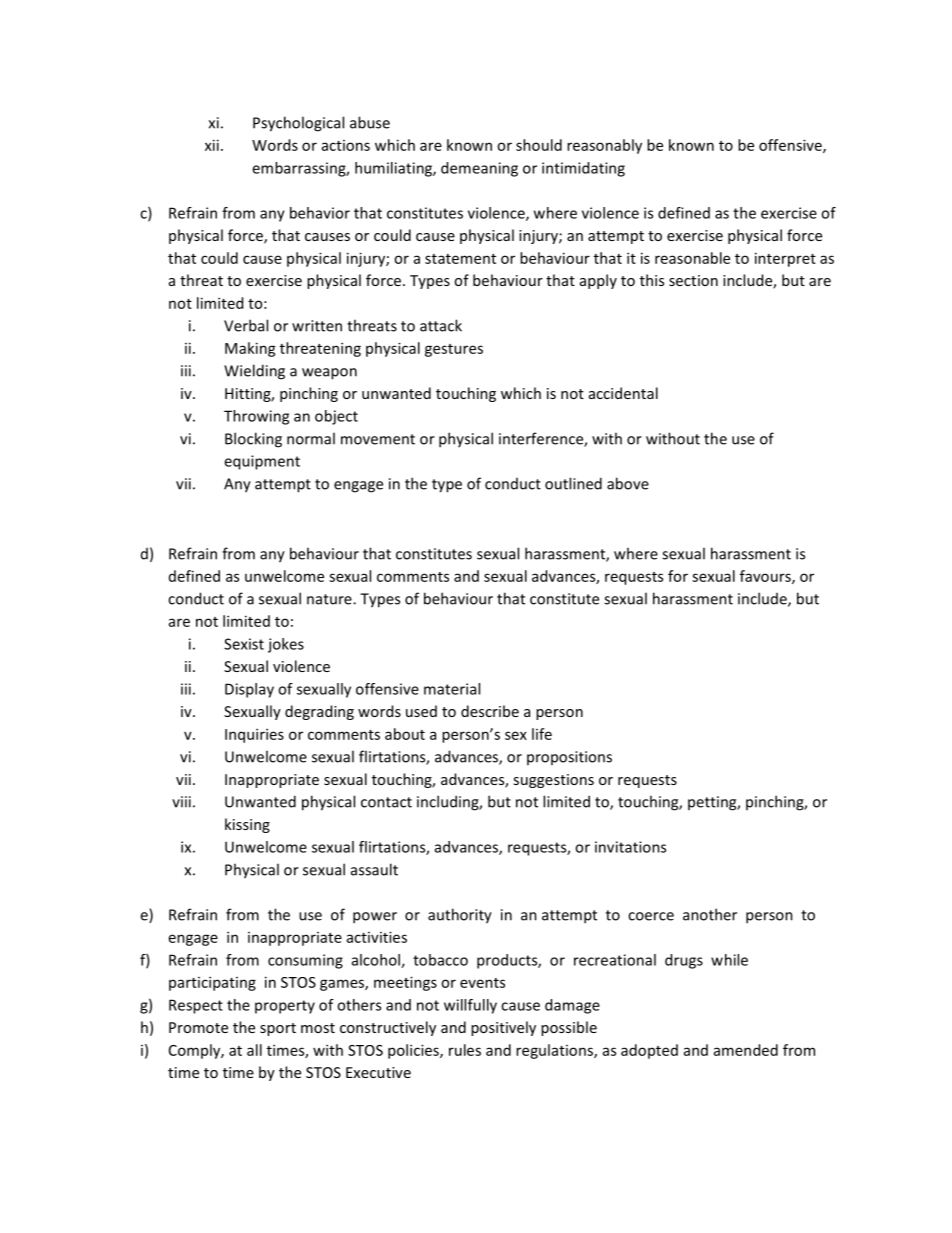 Image resolution: width=952 pixels, height=1233 pixels. I want to click on material, so click(452, 689).
